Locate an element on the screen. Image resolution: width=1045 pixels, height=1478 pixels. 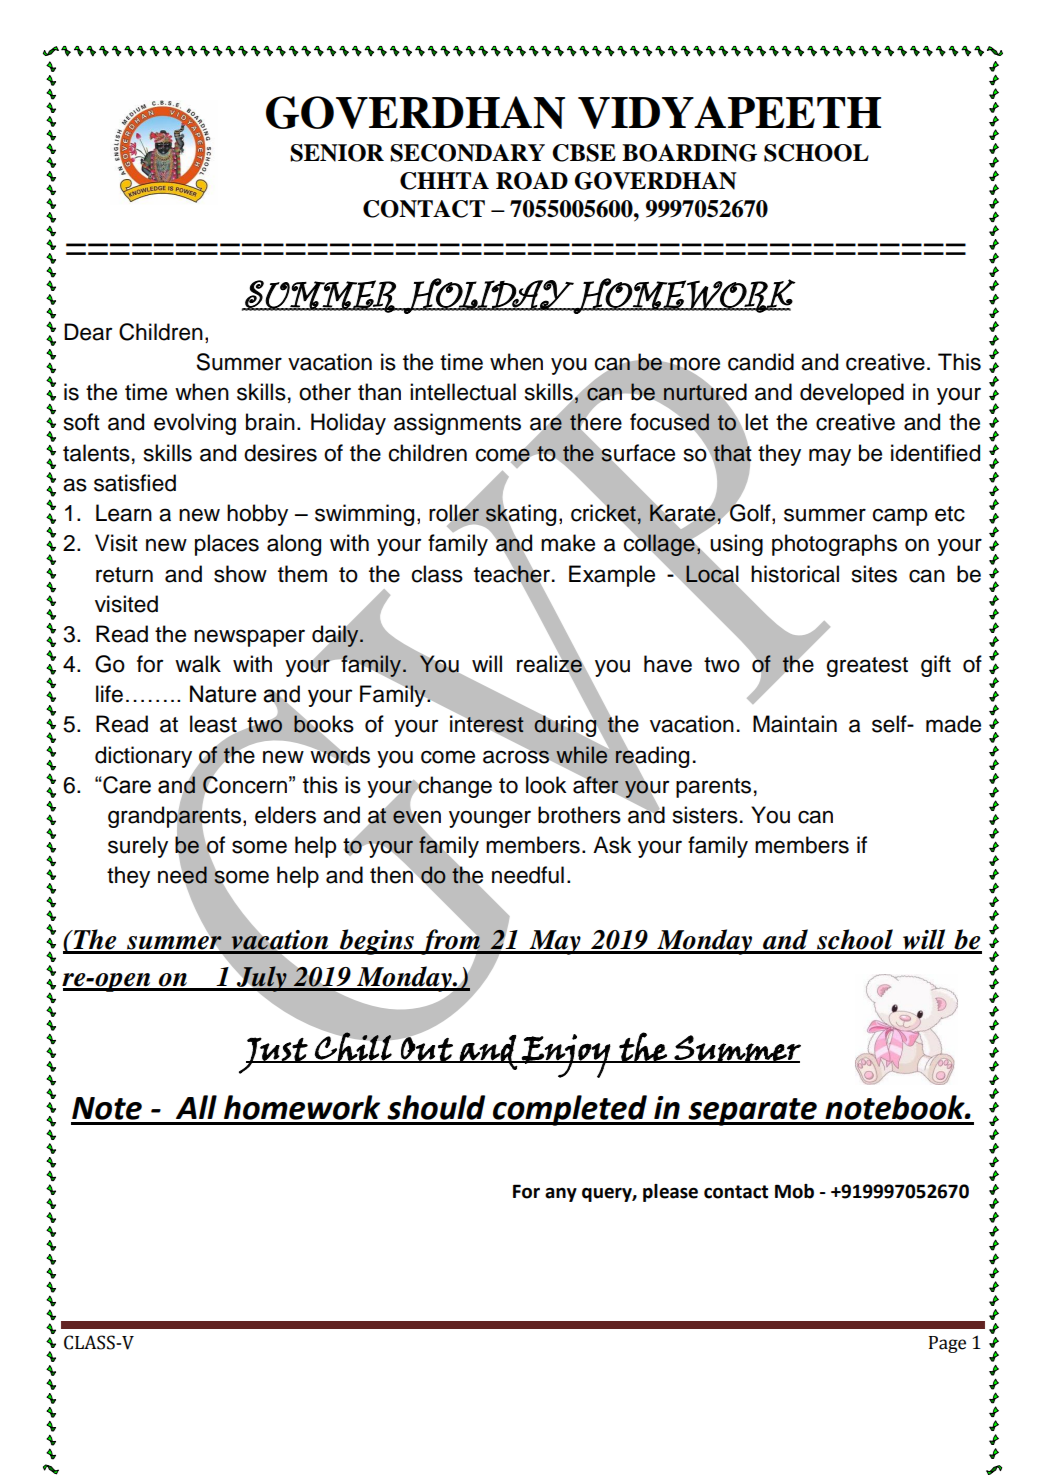
SENIOR is located at coordinates (337, 153).
